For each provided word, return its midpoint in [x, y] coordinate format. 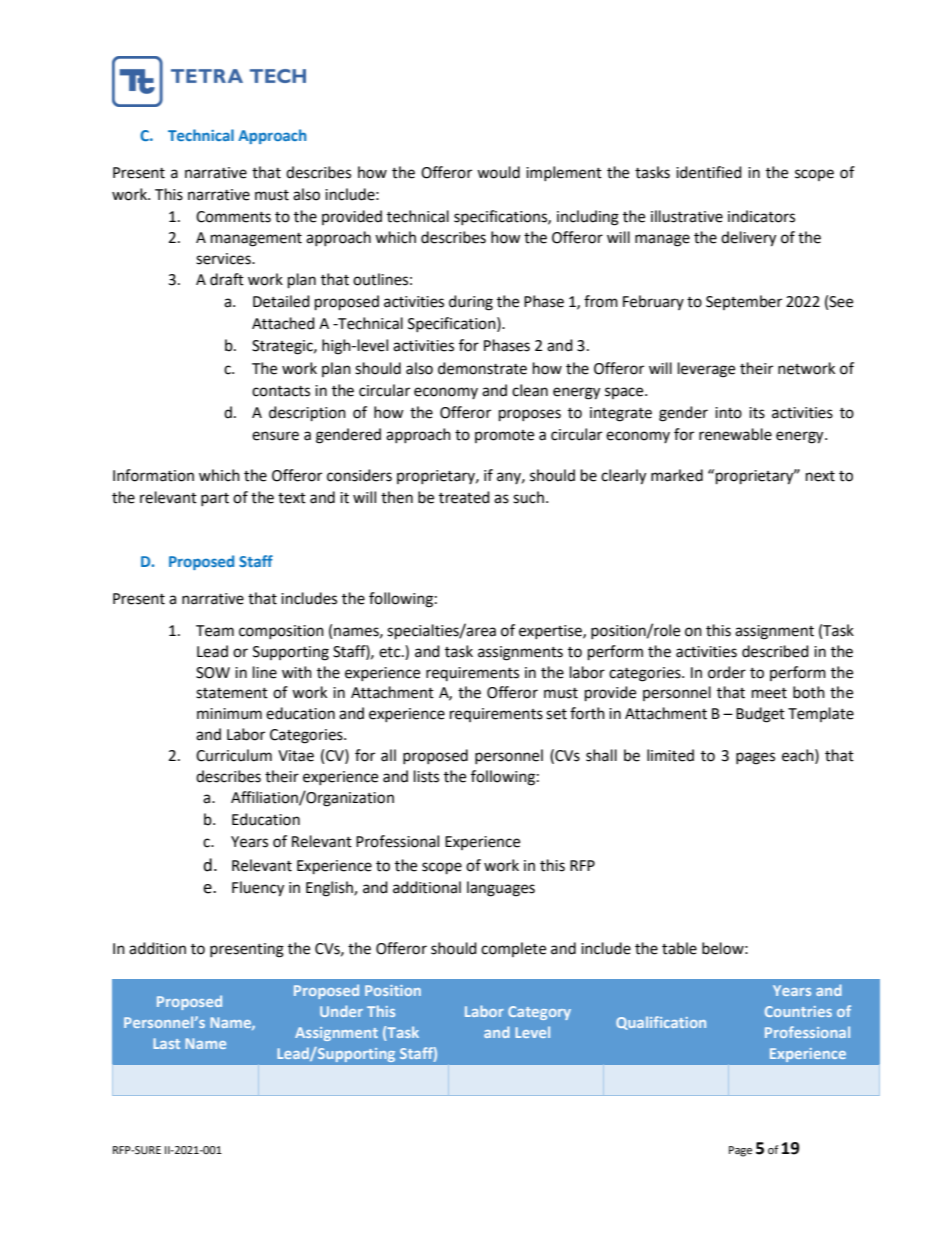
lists [426, 776]
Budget [760, 715]
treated [464, 497]
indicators [761, 216]
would [498, 172]
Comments [233, 217]
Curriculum [234, 755]
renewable [735, 434]
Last [166, 1043]
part [215, 499]
